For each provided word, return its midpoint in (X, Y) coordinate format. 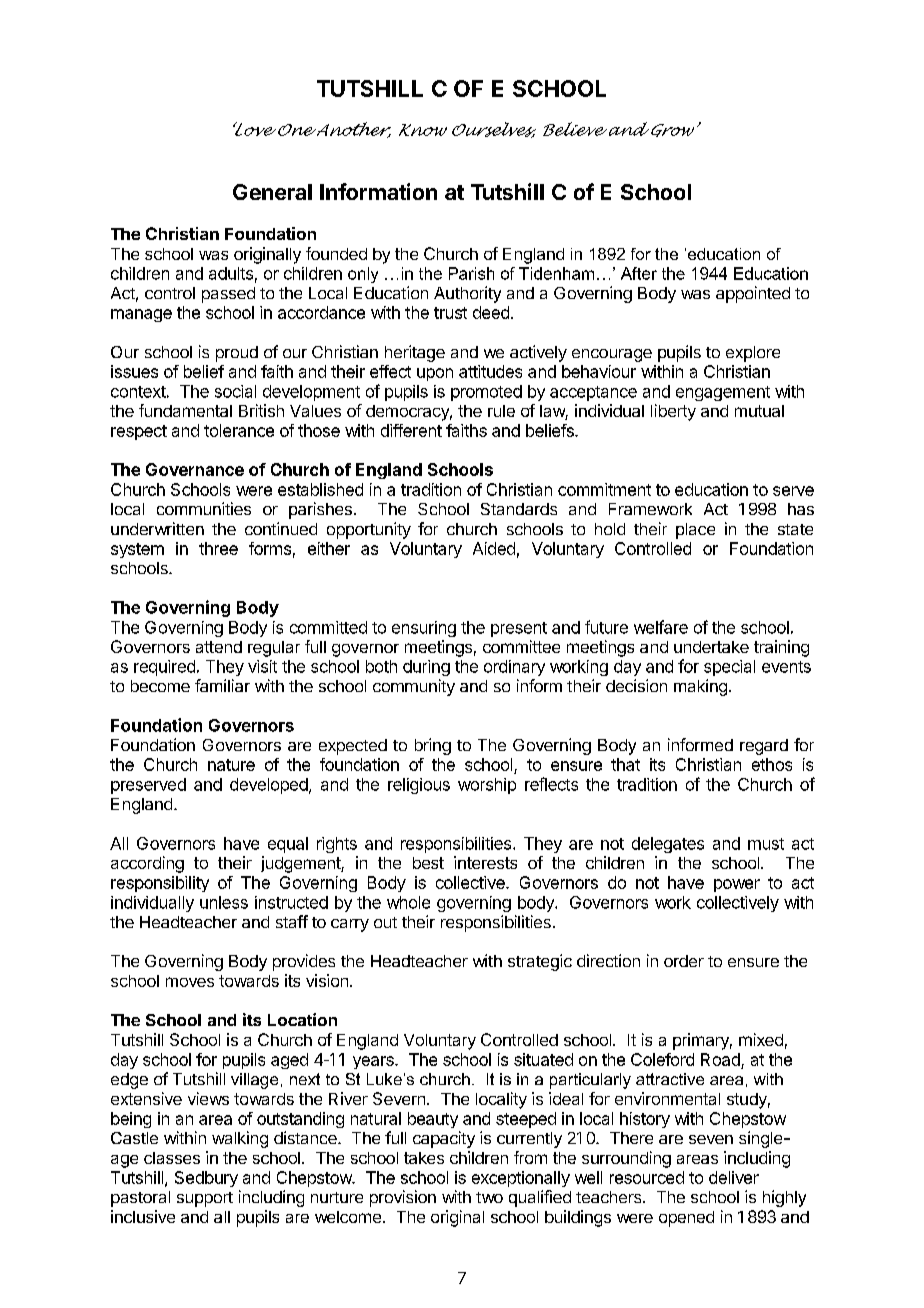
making (700, 687)
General (272, 192)
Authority (467, 294)
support (205, 1199)
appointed (753, 294)
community (414, 687)
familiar (222, 685)
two (489, 1197)
